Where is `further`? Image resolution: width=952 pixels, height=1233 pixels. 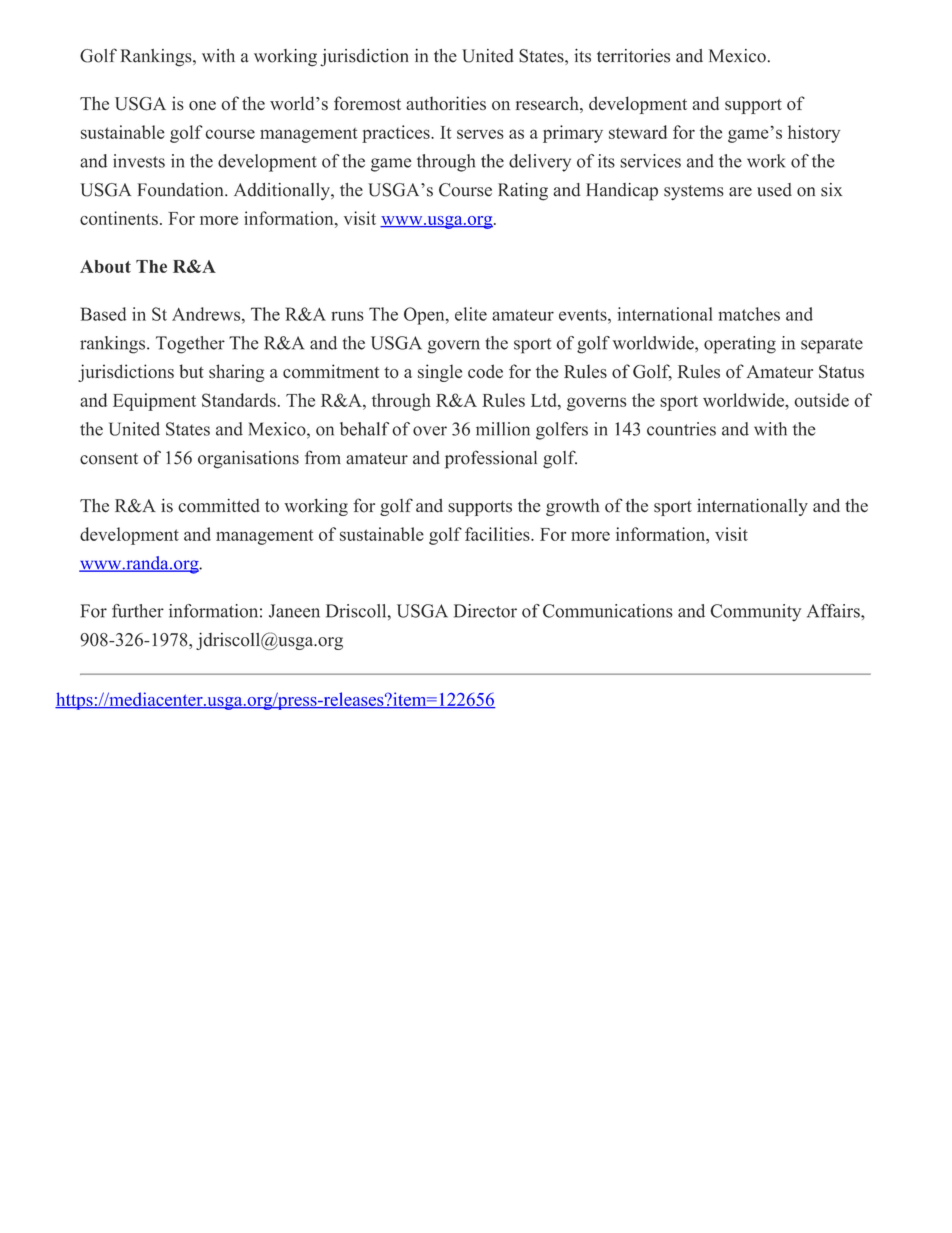 further is located at coordinates (138, 611).
